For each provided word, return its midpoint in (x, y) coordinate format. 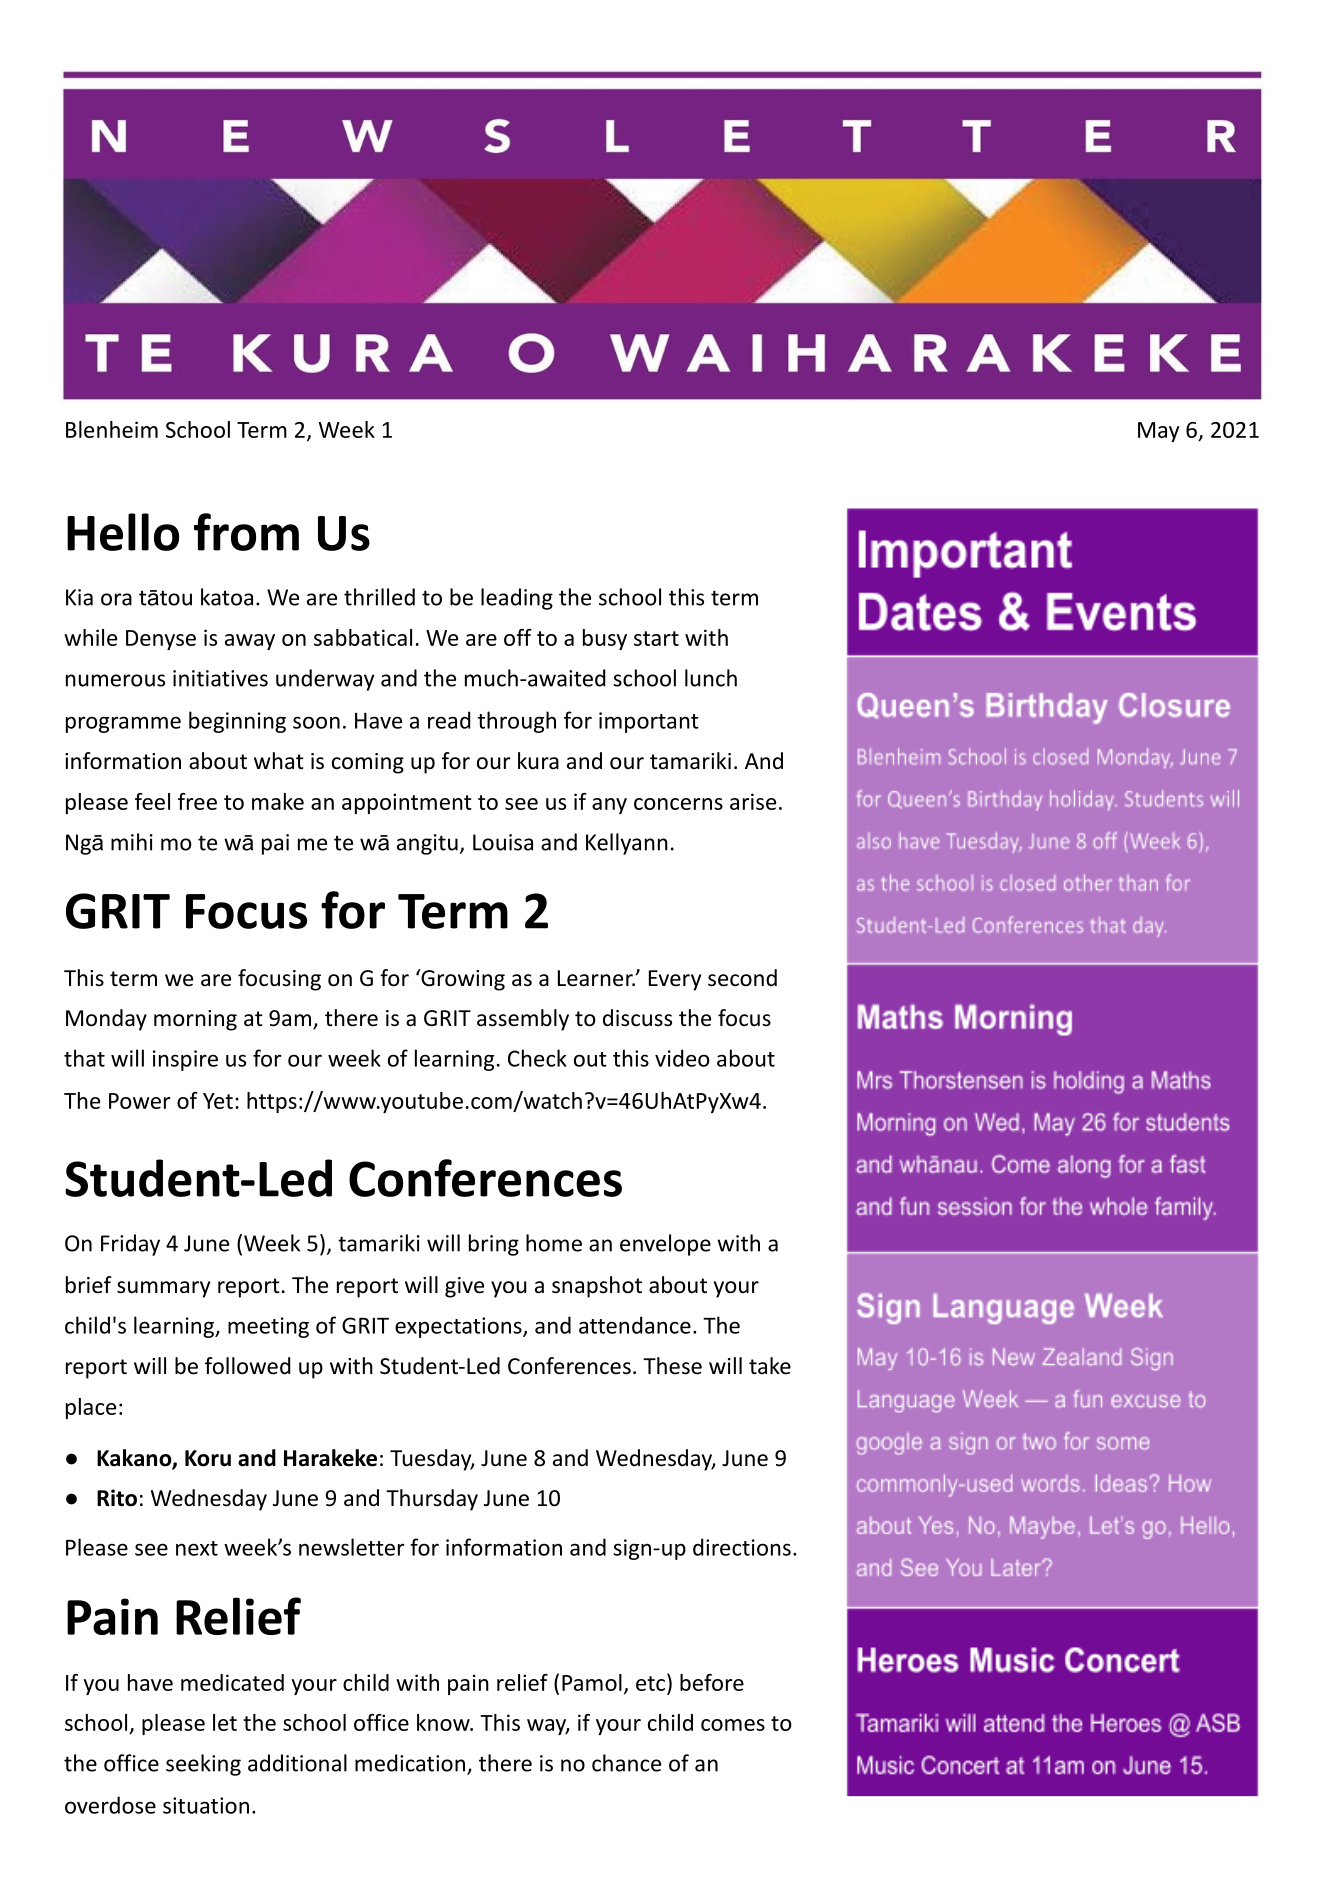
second (742, 978)
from (246, 532)
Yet (218, 1101)
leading (517, 599)
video (682, 1058)
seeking (203, 1765)
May (1158, 432)
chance (626, 1763)
